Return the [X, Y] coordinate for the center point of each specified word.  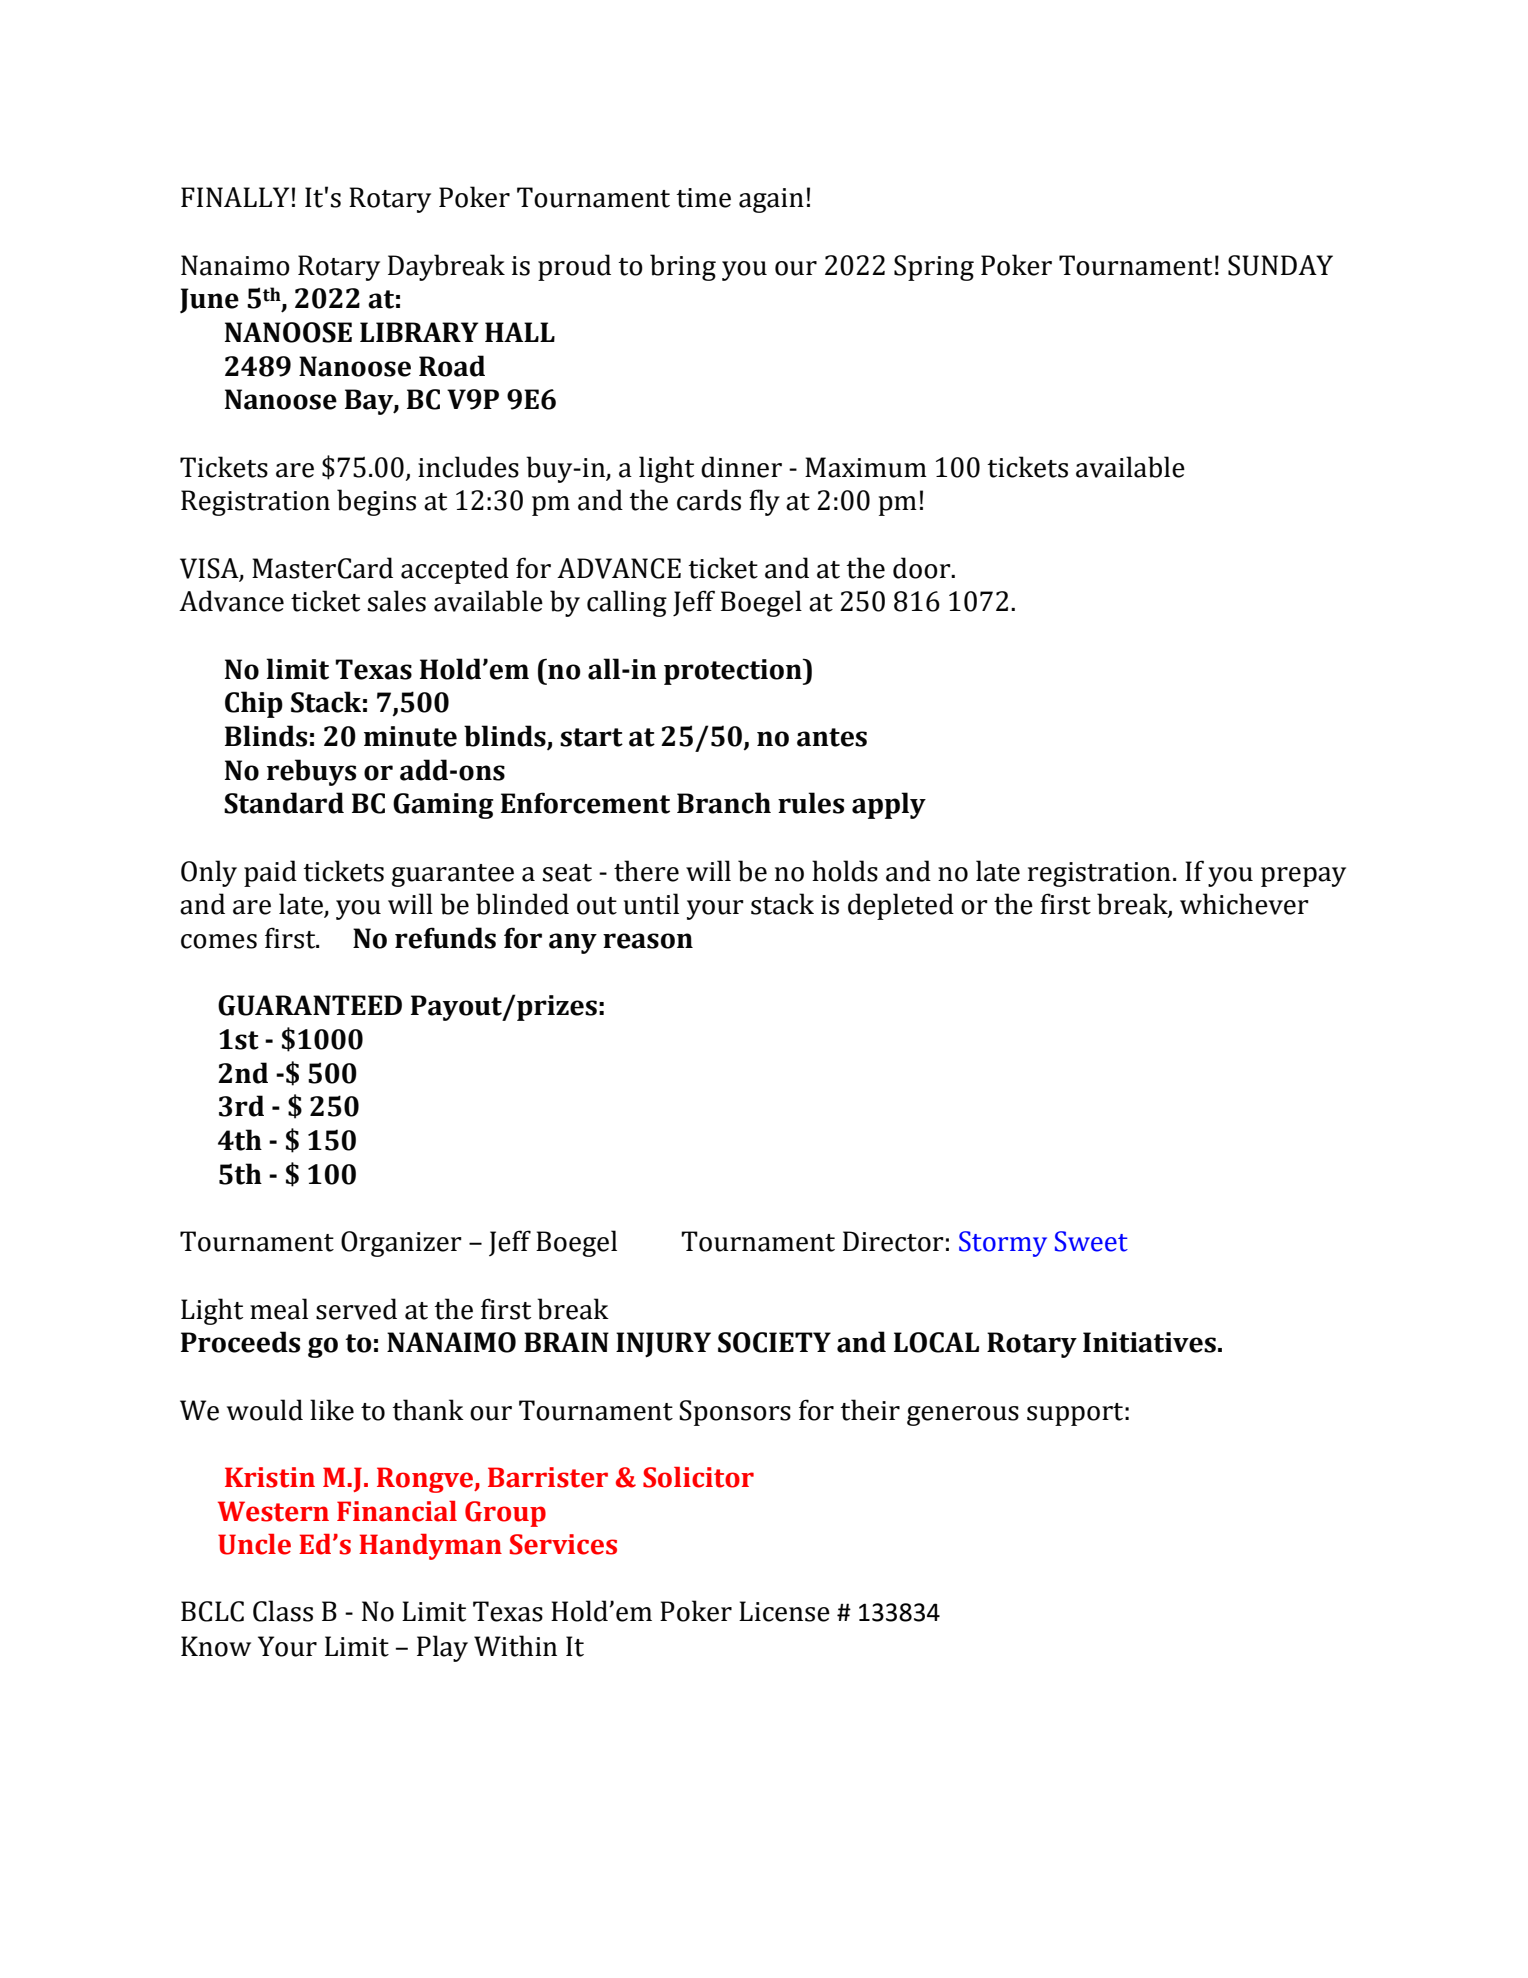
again [771, 200]
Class [283, 1611]
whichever [1244, 904]
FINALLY [235, 197]
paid [270, 873]
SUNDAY [1280, 265]
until [651, 904]
